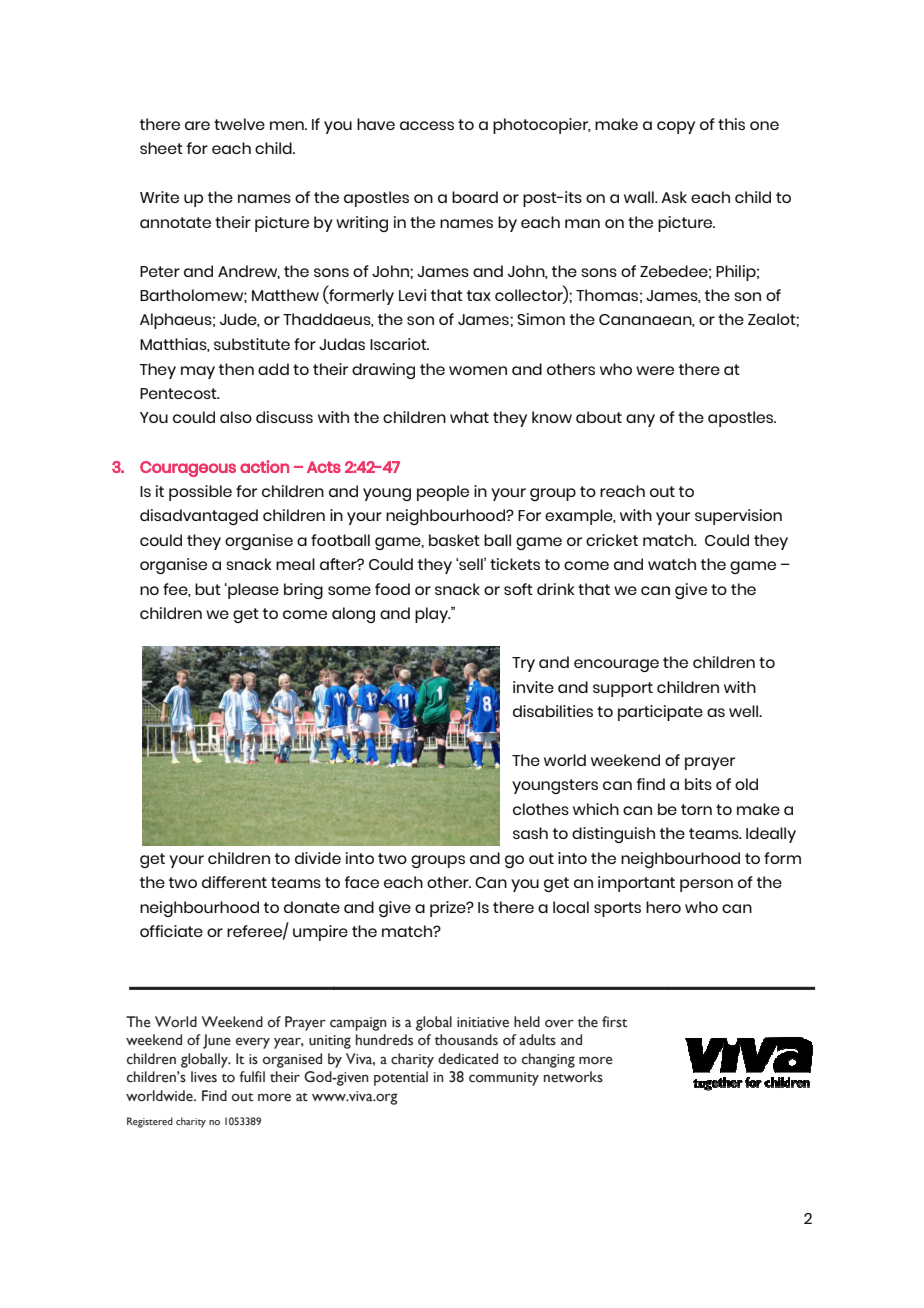 The height and width of the document is (1308, 924). Describe the element at coordinates (179, 393) in the document. I see `Pentecost` at that location.
